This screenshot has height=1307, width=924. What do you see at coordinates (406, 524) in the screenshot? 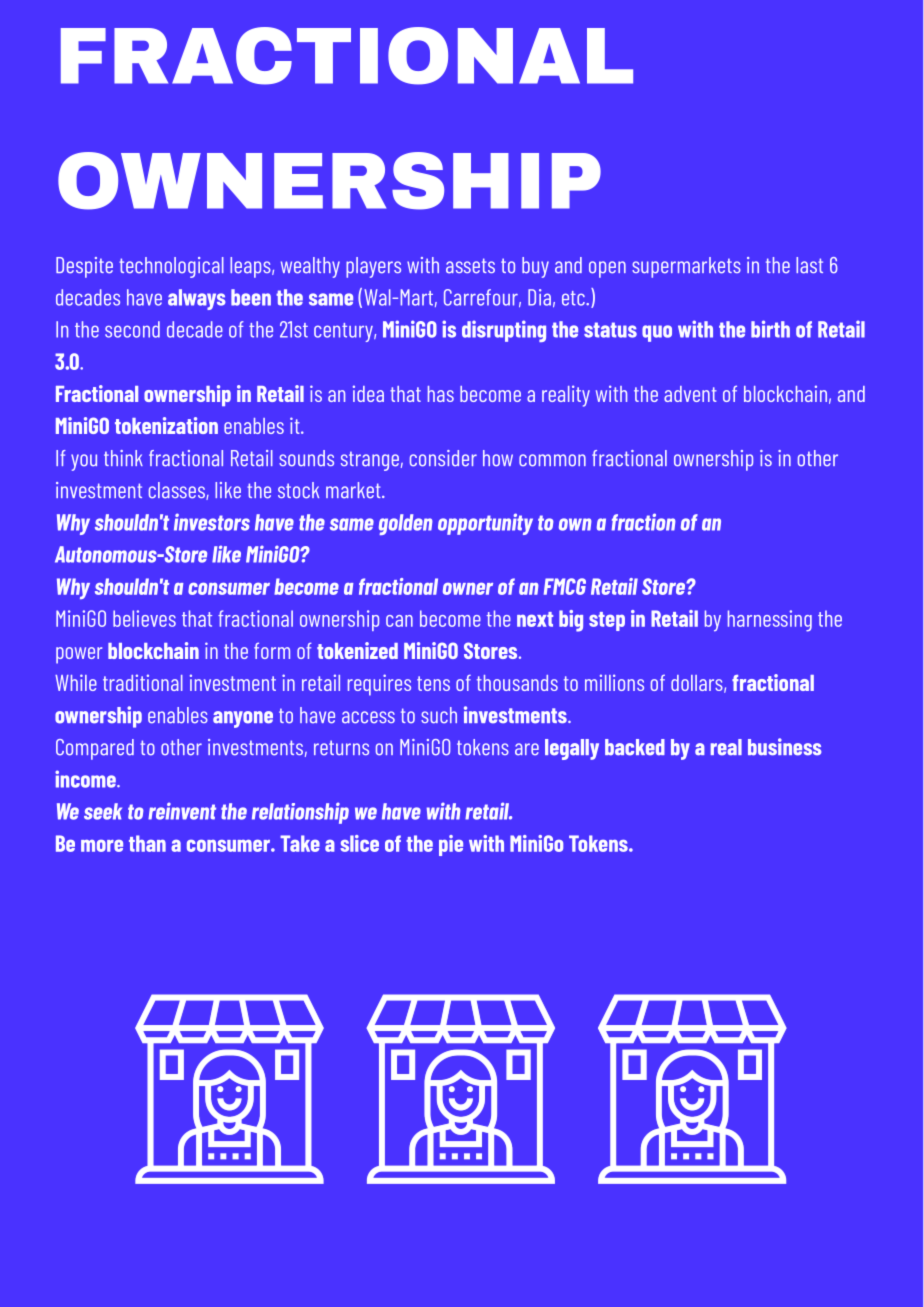
I see `golden` at bounding box center [406, 524].
